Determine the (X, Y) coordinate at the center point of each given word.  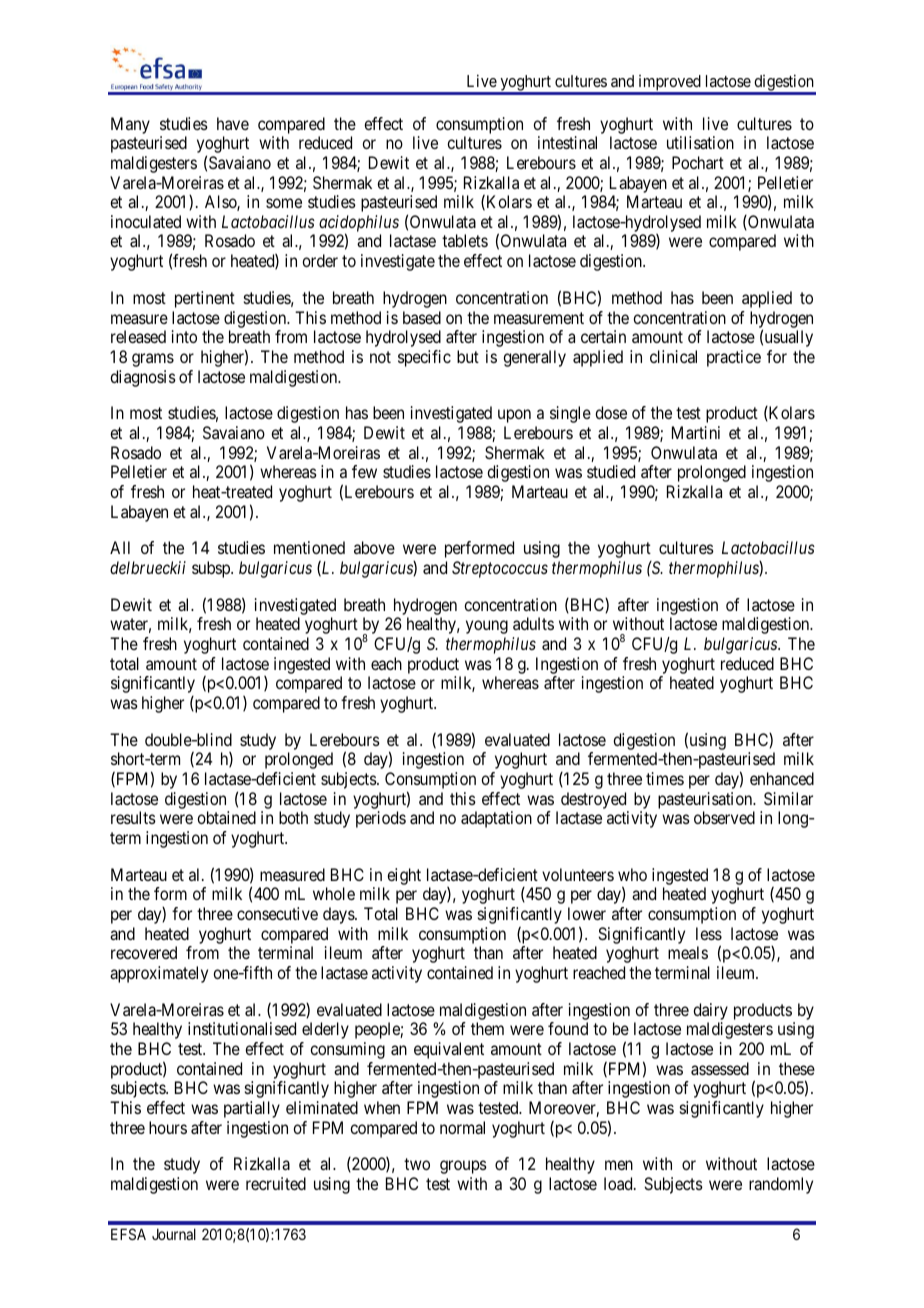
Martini (696, 432)
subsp (212, 569)
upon (514, 416)
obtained (226, 817)
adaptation (496, 819)
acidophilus (359, 224)
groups (463, 1167)
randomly (781, 1185)
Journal (174, 1234)
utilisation (700, 142)
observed (724, 817)
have (233, 123)
